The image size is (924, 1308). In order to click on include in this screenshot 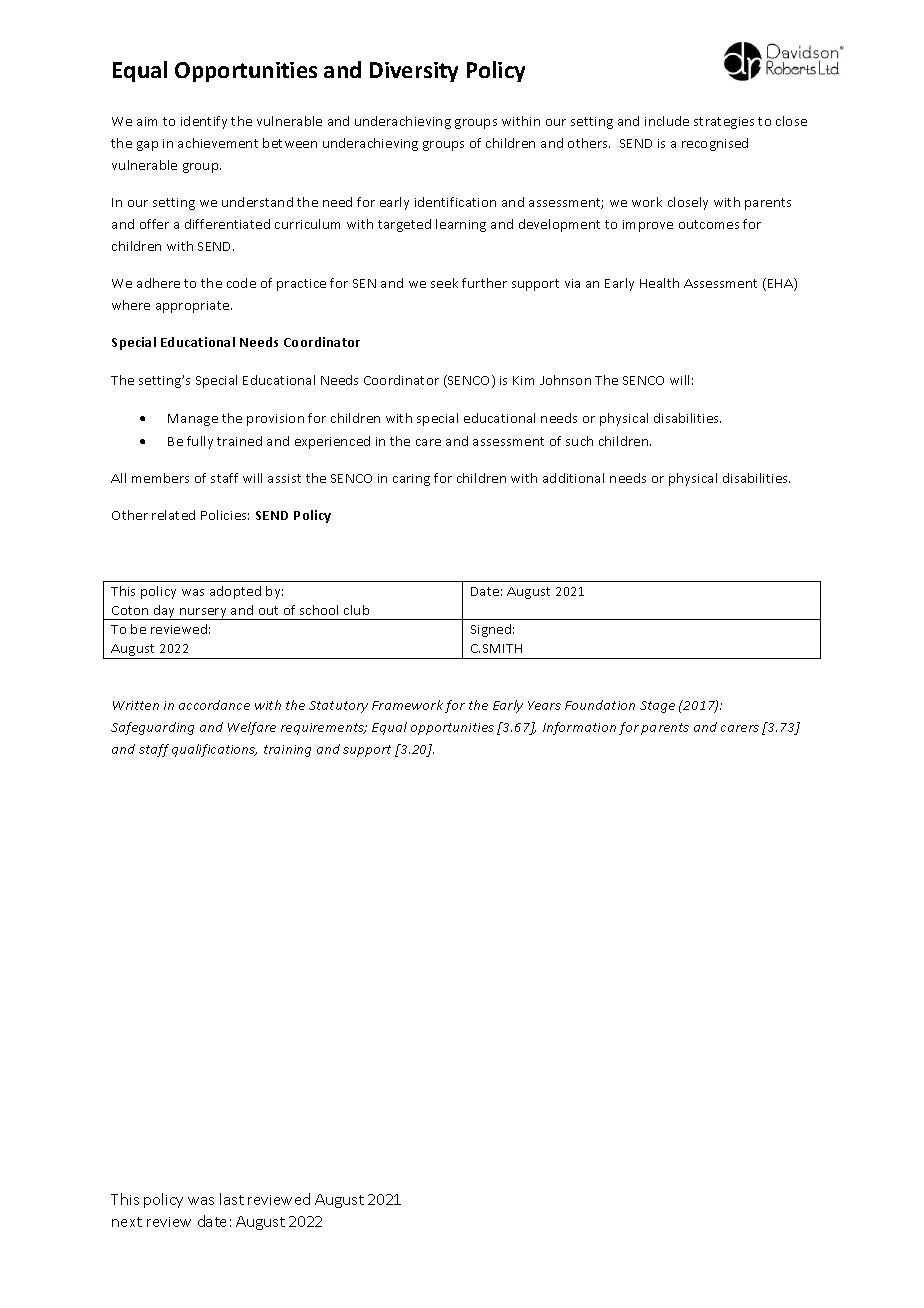, I will do `click(667, 121)`.
